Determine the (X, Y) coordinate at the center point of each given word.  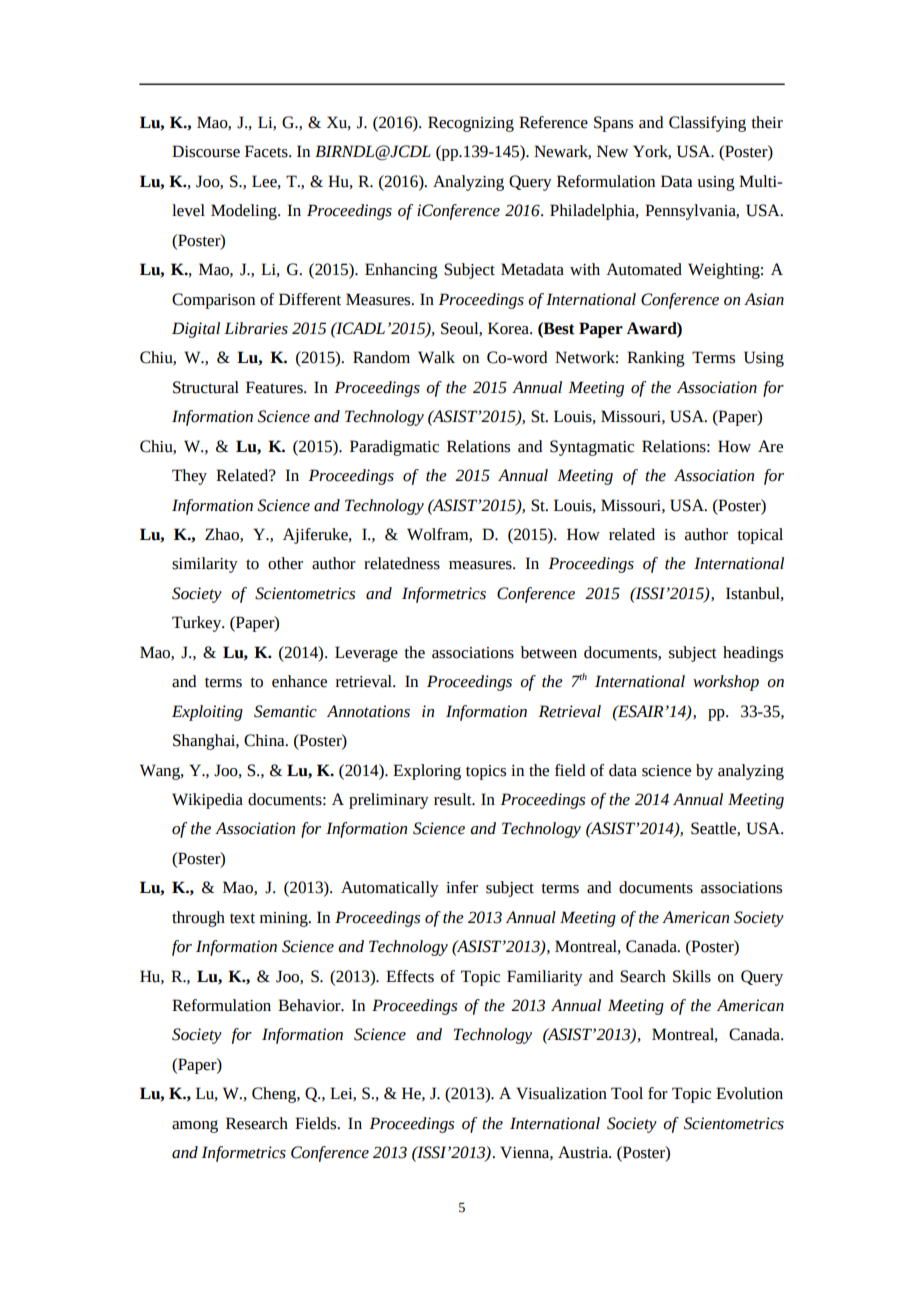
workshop (726, 683)
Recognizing (471, 124)
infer (462, 887)
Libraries (256, 328)
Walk (436, 357)
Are (770, 446)
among (195, 1126)
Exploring (427, 772)
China (265, 740)
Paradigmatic (394, 448)
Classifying (707, 124)
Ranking (656, 359)
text (242, 918)
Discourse (206, 151)
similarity (205, 565)
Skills (692, 976)
